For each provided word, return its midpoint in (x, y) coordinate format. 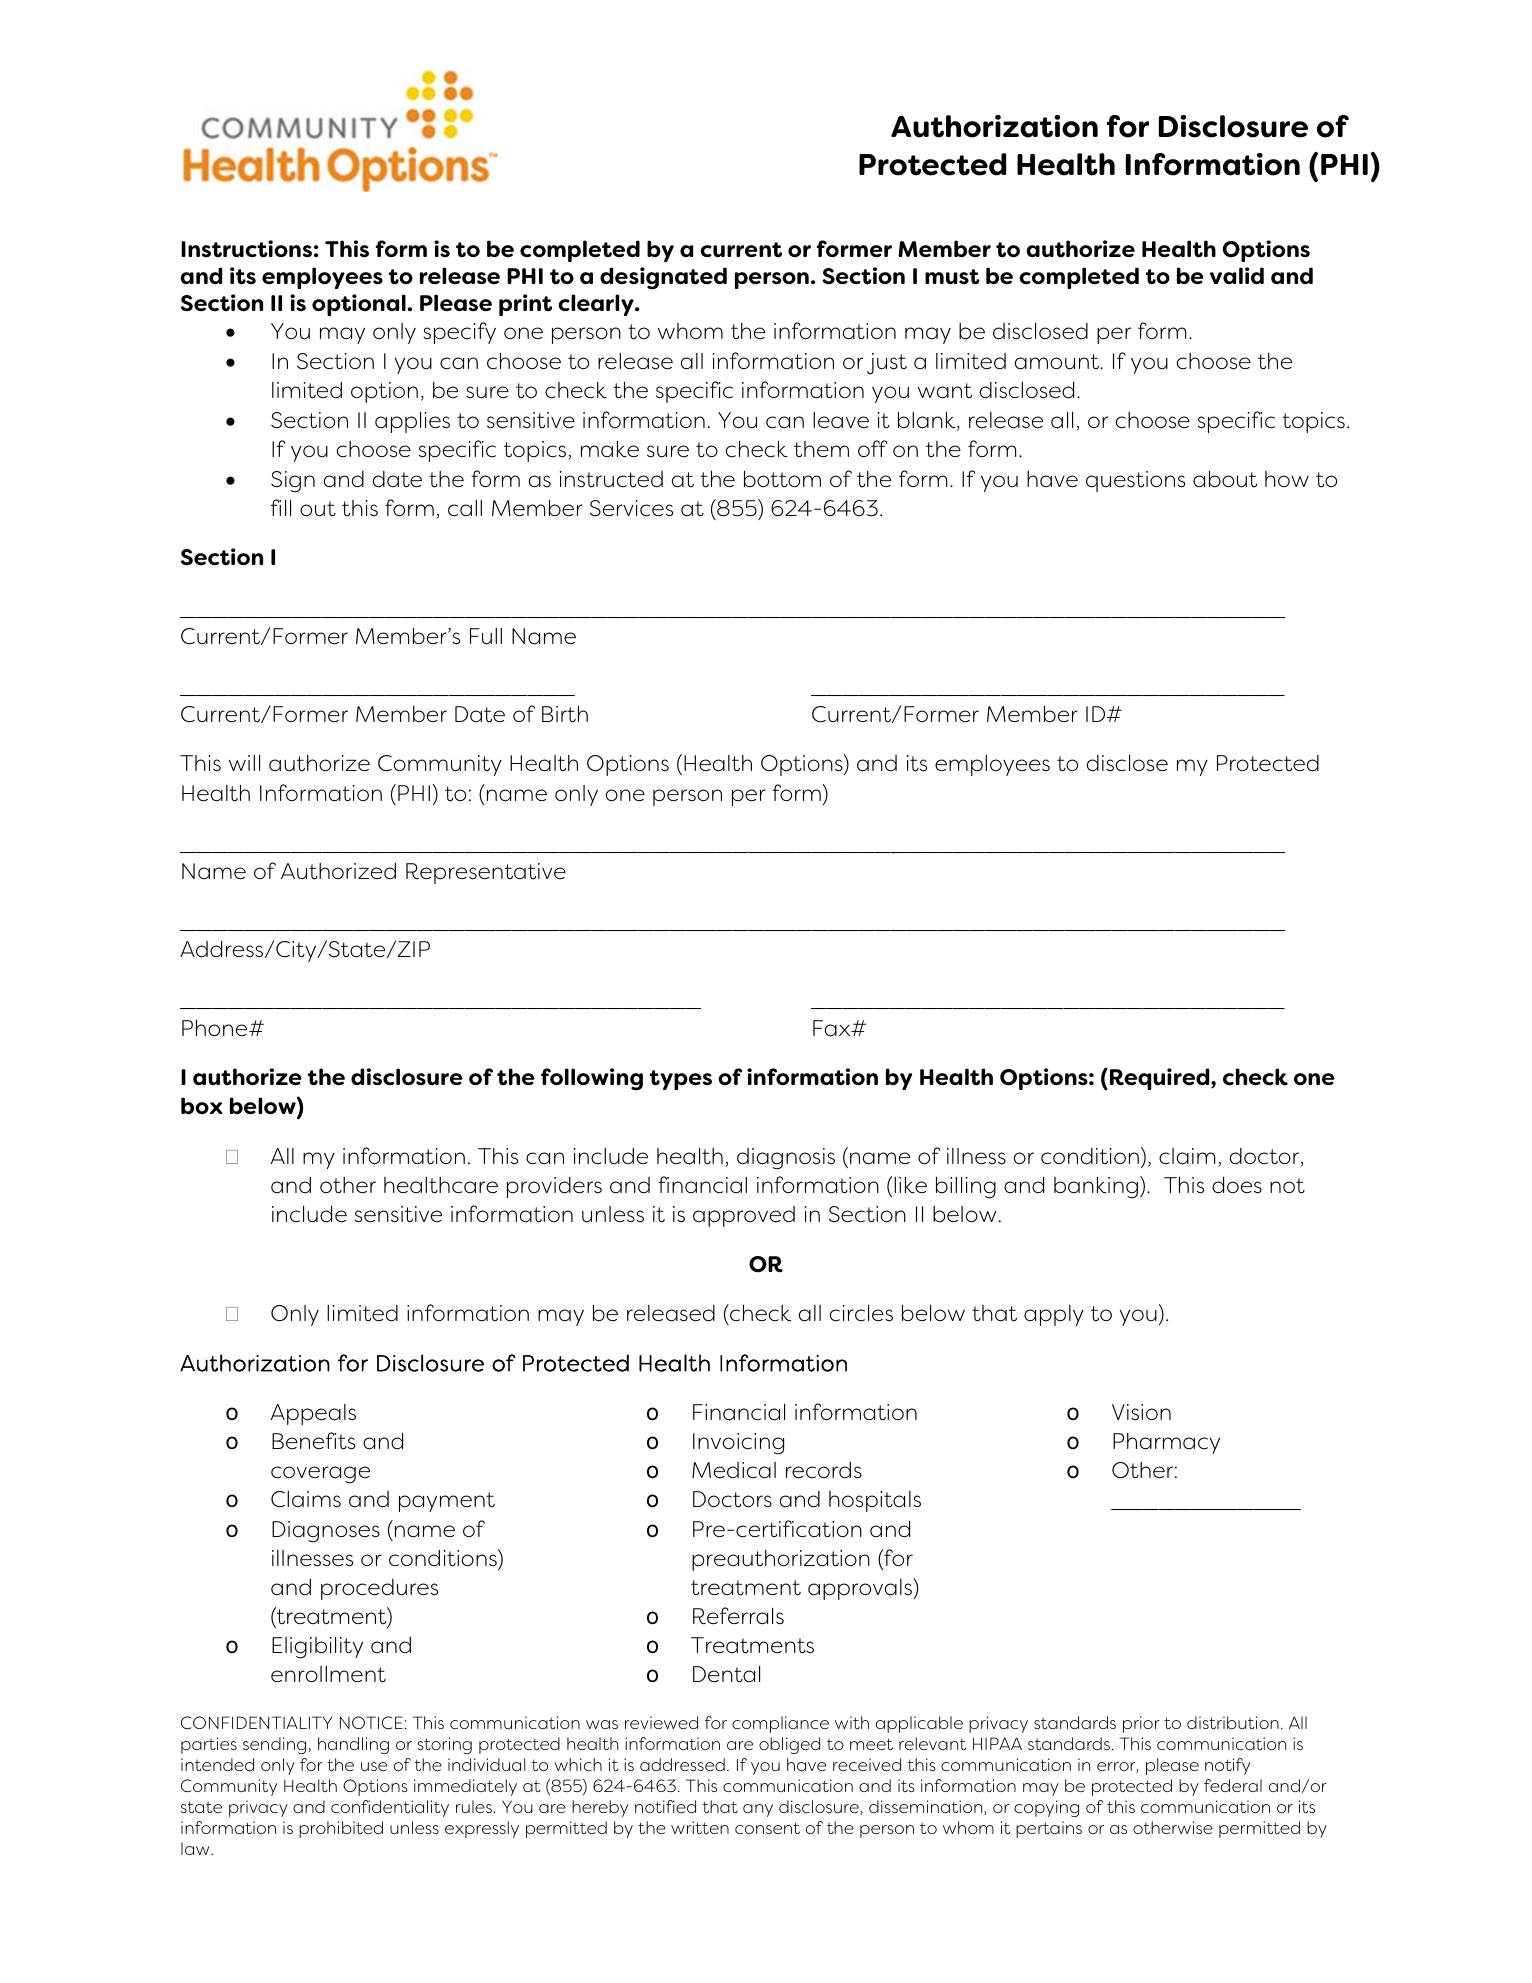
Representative (486, 873)
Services (631, 508)
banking (1096, 1188)
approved (744, 1216)
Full (486, 636)
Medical (734, 1470)
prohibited (341, 1829)
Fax (833, 1028)
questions (1135, 481)
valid (1237, 276)
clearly (597, 305)
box (202, 1106)
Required (1161, 1079)
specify (459, 333)
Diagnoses (326, 1532)
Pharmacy (1166, 1443)
